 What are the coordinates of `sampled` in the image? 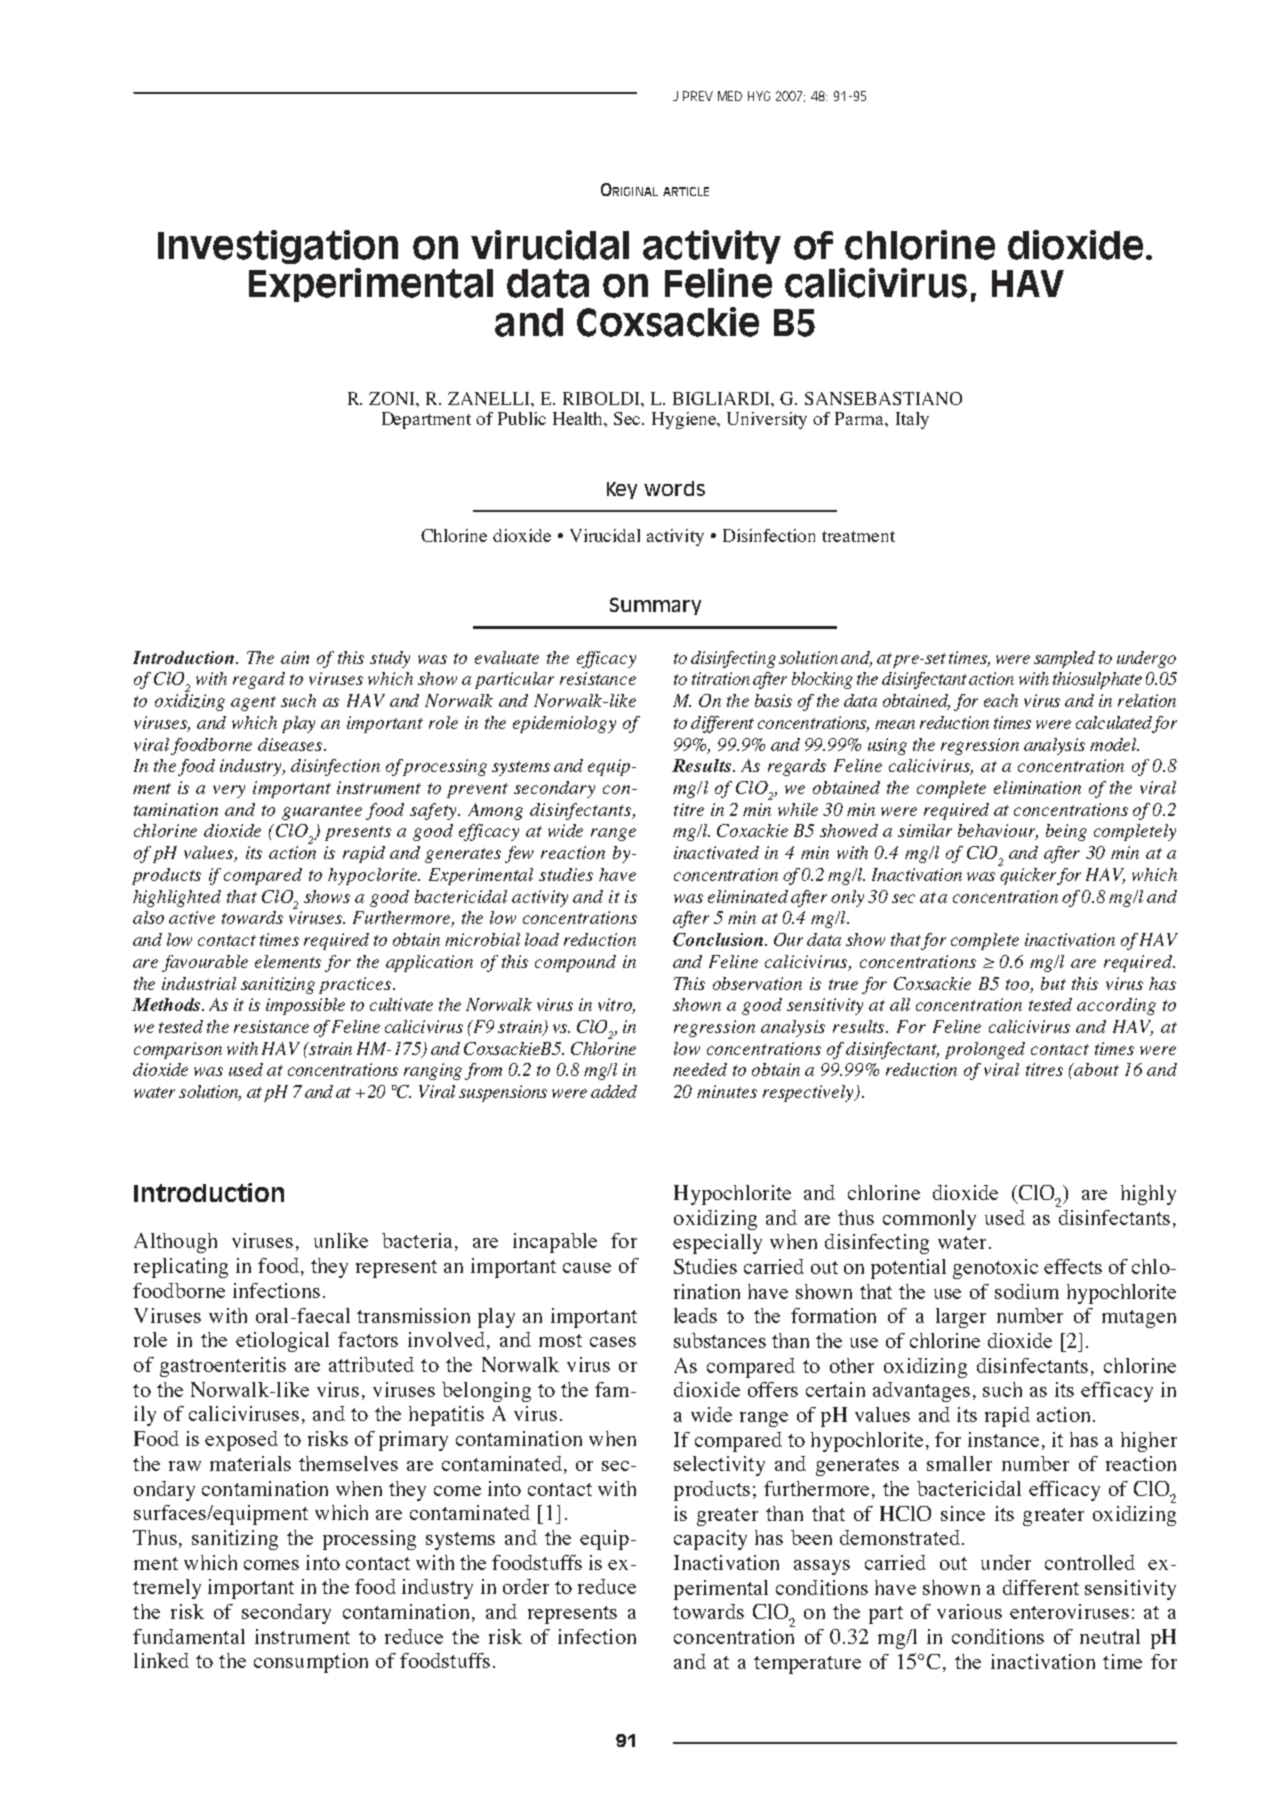 It's located at (1064, 659).
